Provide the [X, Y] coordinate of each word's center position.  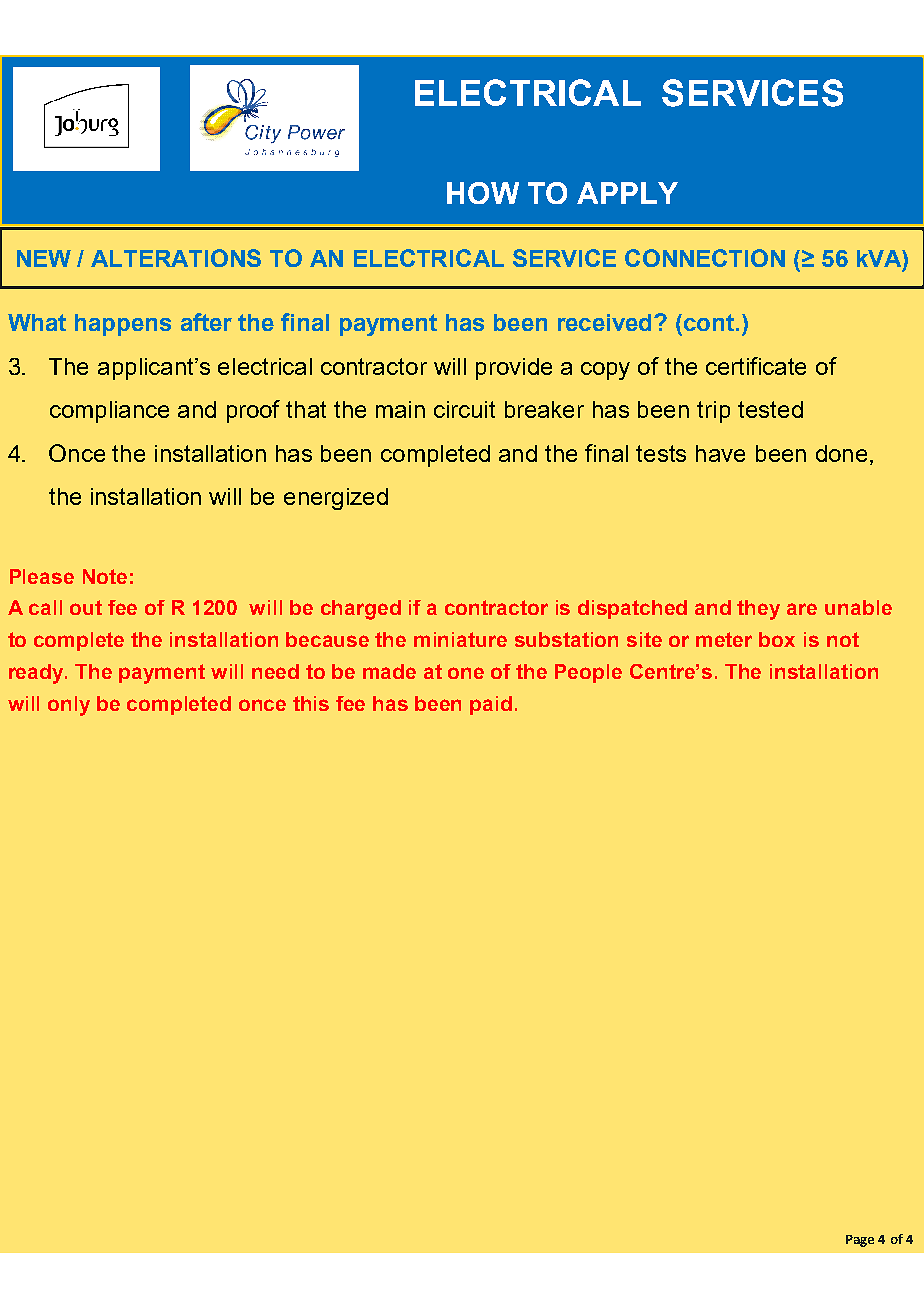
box [777, 639]
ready [37, 674]
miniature [460, 639]
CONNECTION [705, 258]
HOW [483, 193]
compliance [109, 412]
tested [770, 409]
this [311, 703]
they [758, 610]
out [86, 607]
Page [860, 1241]
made [389, 671]
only [69, 706]
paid [491, 705]
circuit [464, 409]
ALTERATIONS [176, 258]
